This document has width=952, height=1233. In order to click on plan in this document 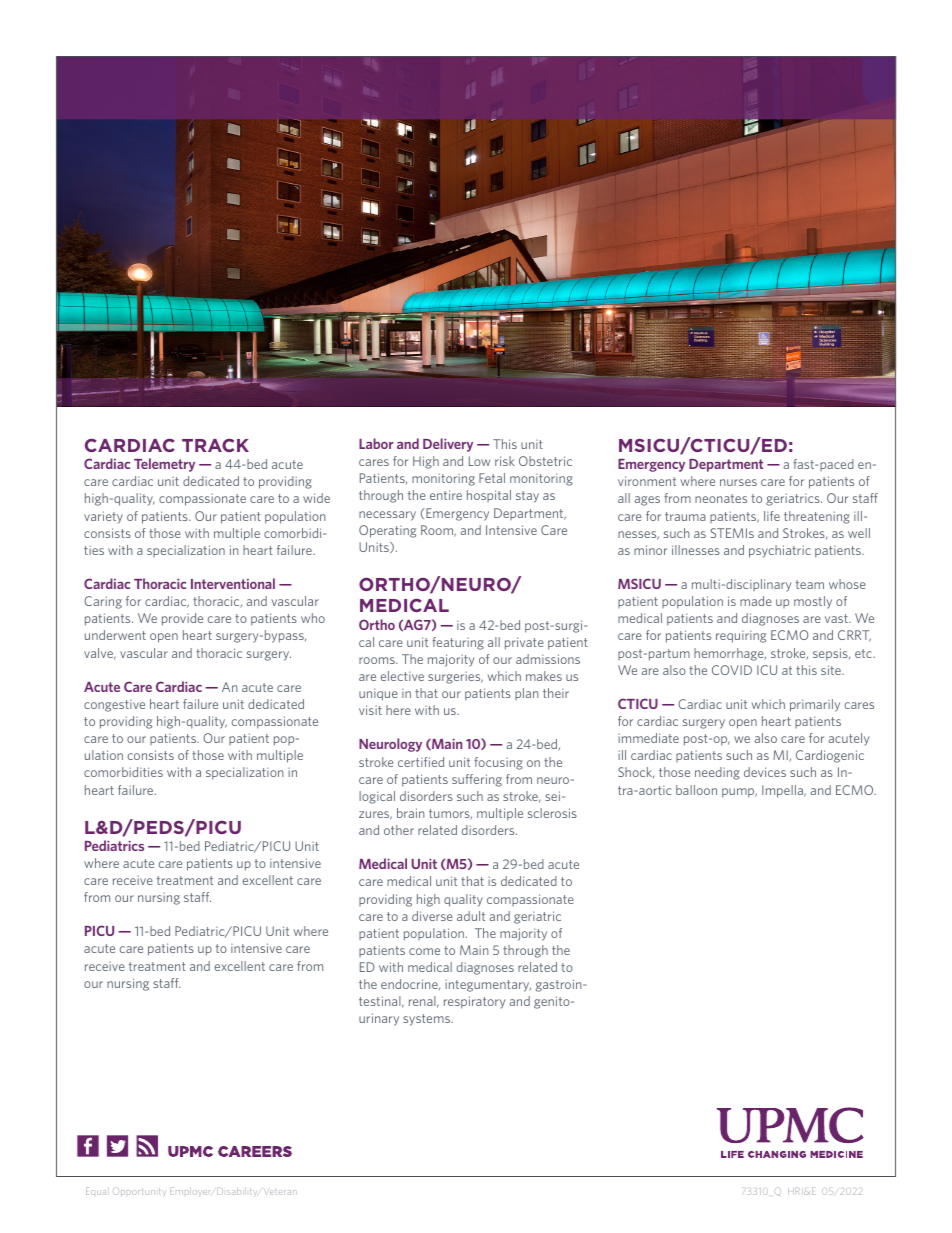, I will do `click(527, 694)`.
